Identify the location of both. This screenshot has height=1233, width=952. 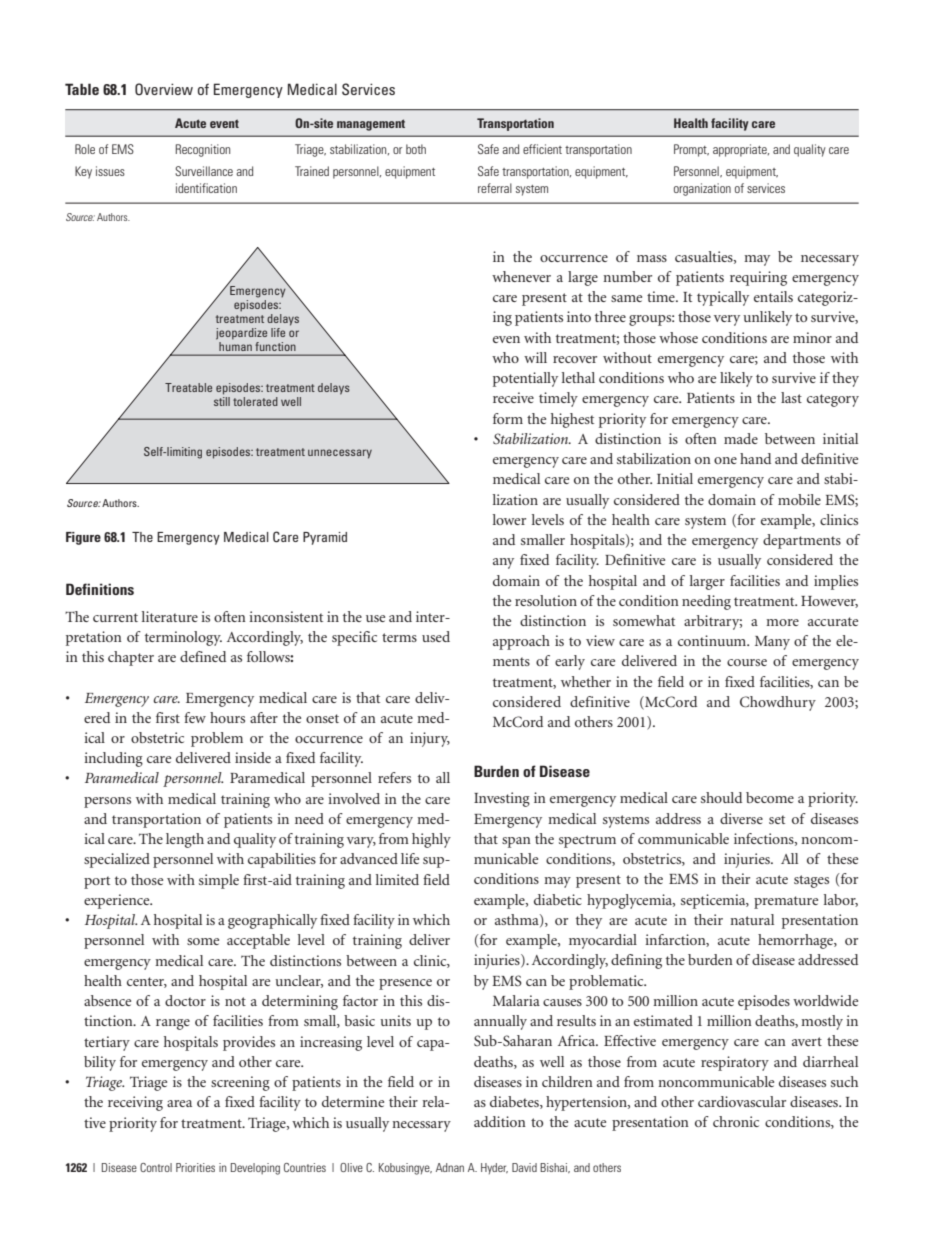
(416, 149).
